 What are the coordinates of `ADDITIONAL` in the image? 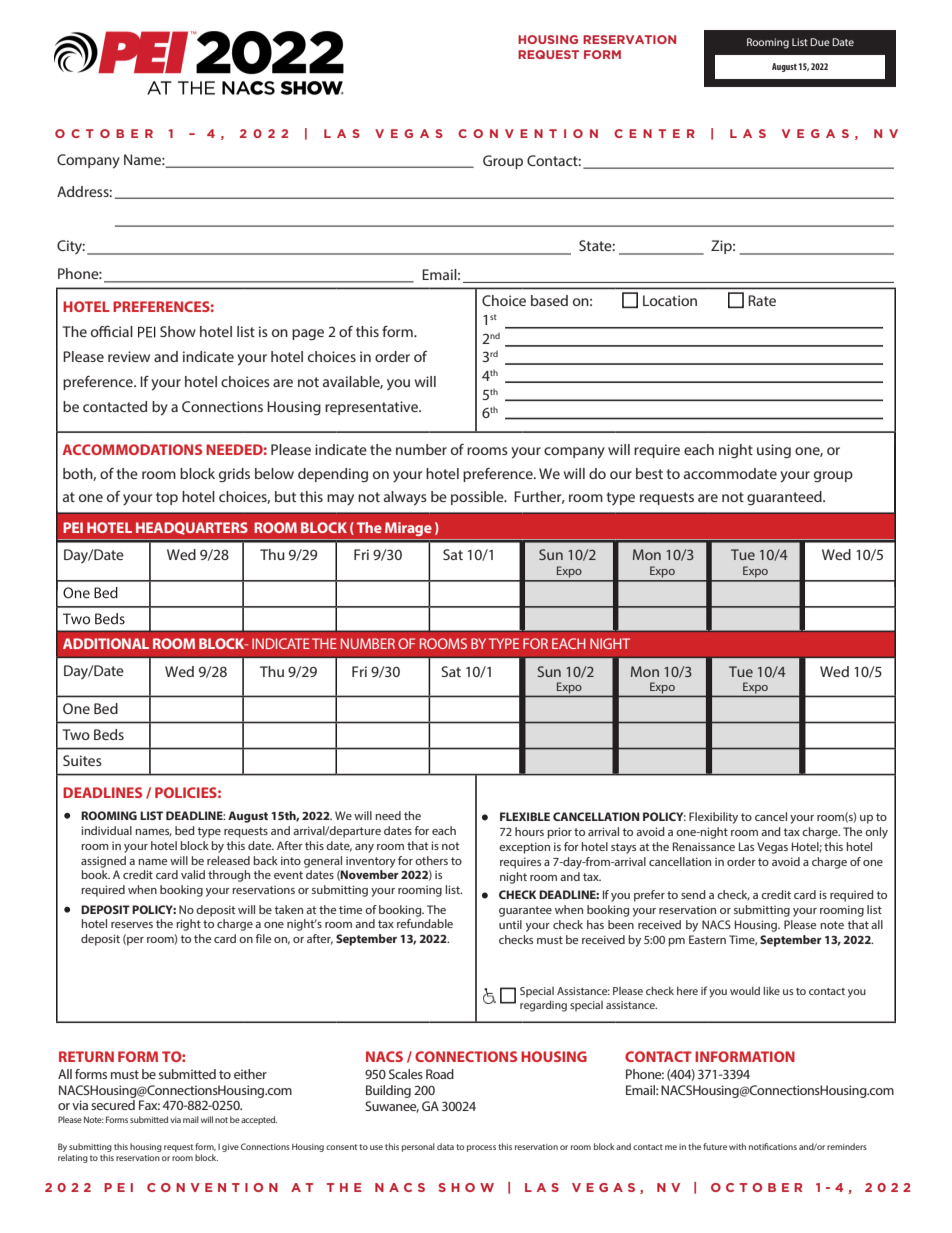 It's located at (106, 643).
